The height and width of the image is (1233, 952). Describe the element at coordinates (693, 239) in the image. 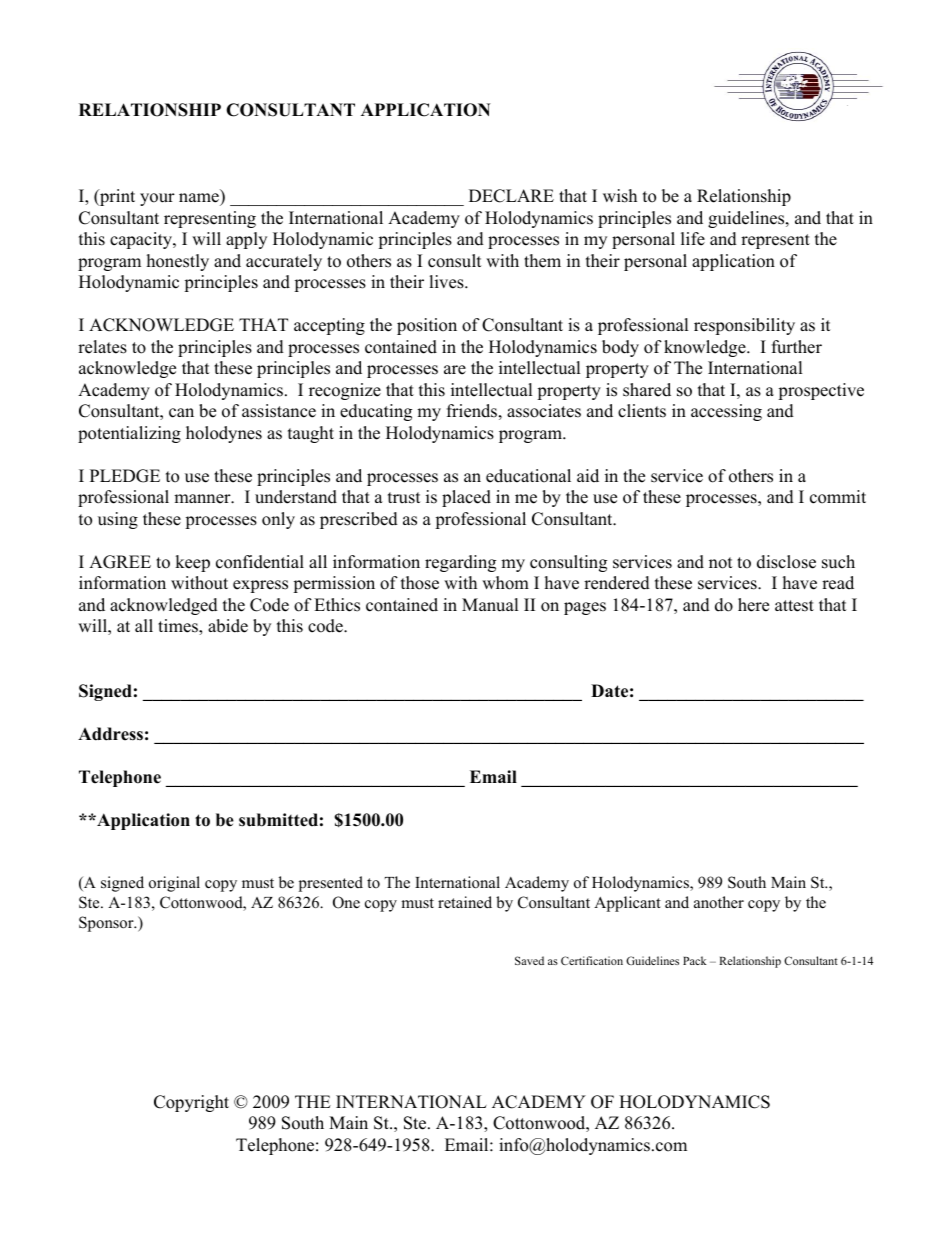

I see `life` at that location.
